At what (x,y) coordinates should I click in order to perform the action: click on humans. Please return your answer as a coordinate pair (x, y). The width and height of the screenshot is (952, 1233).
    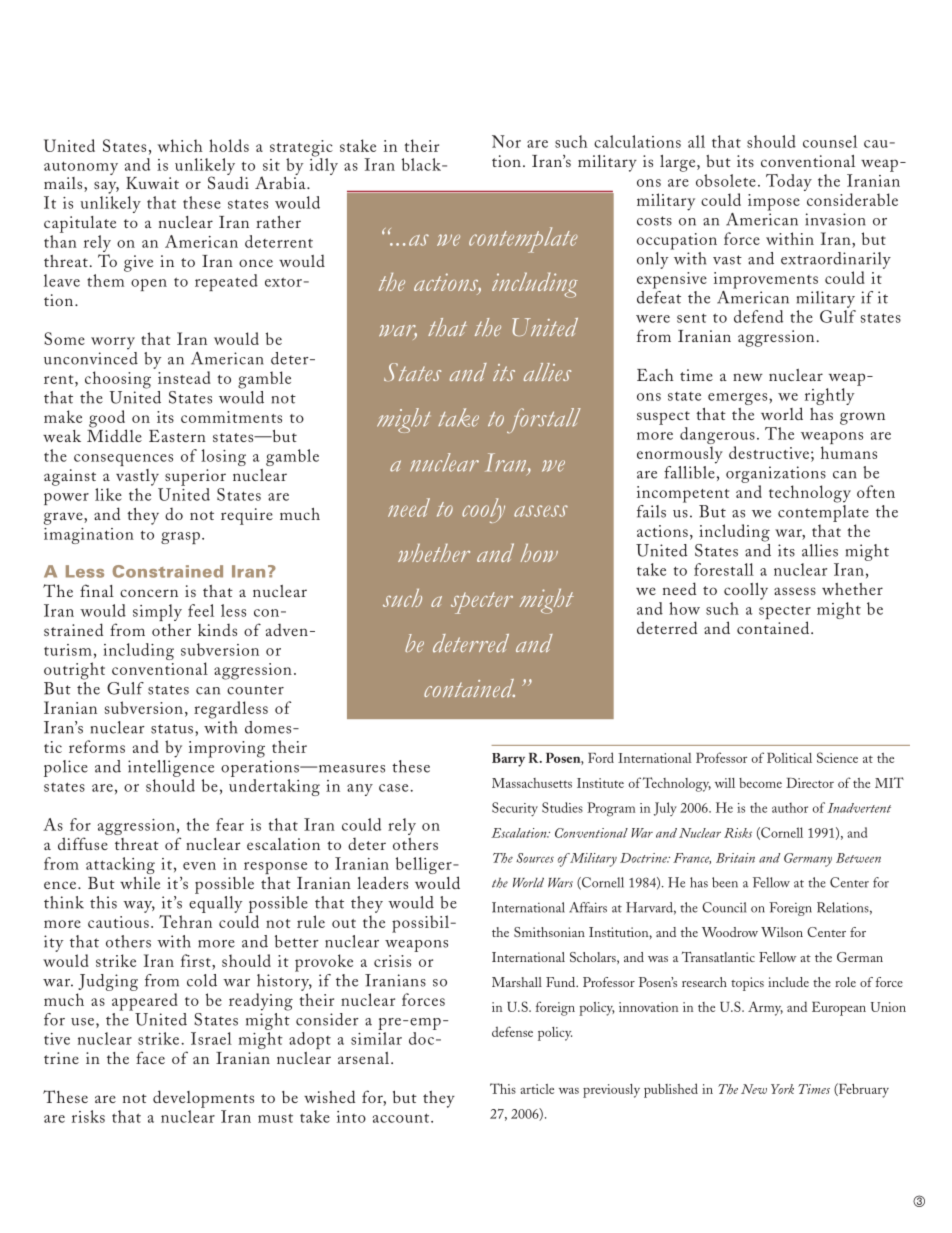
    Looking at the image, I should click on (849, 452).
